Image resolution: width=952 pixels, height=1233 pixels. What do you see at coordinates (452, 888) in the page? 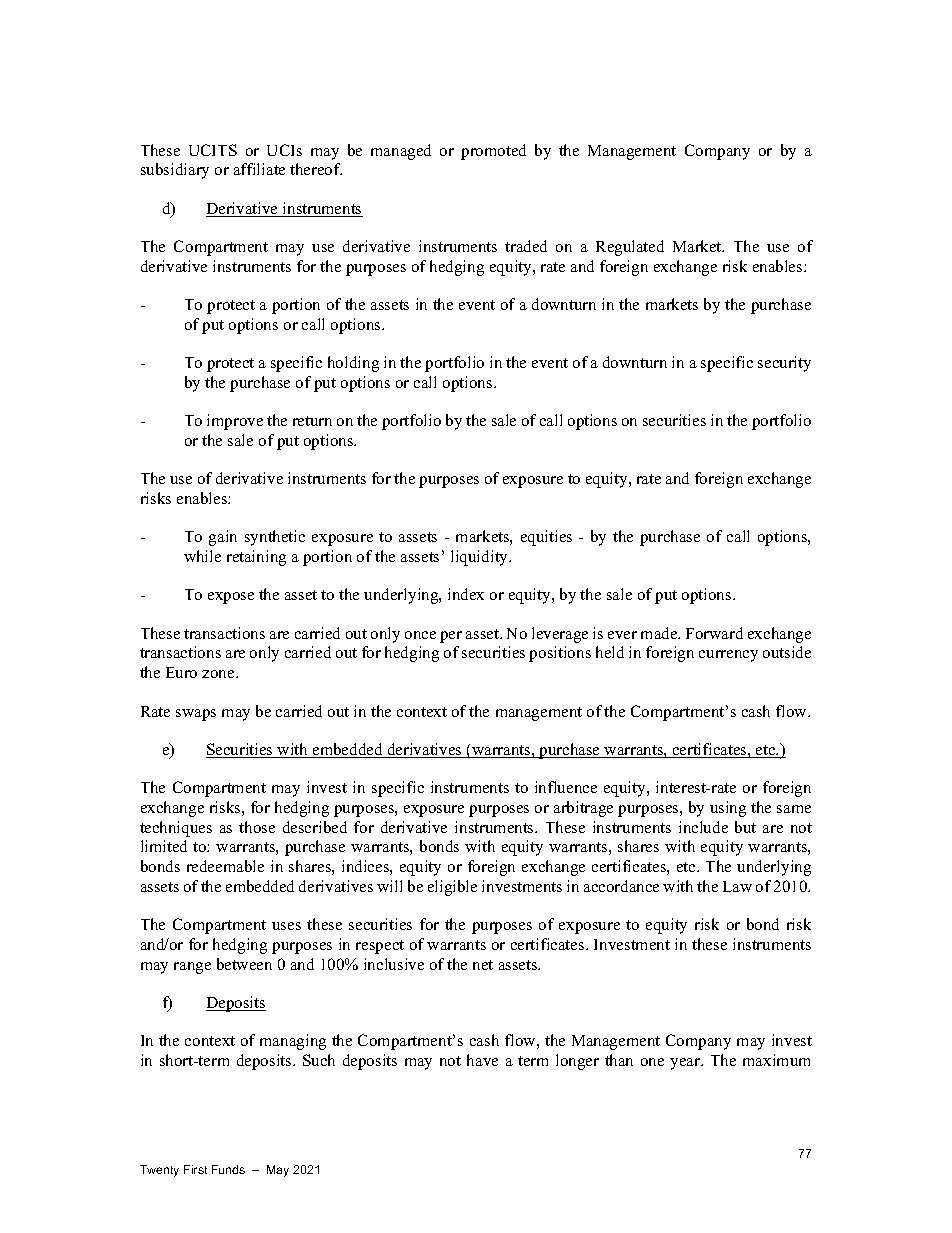
I see `eligible` at bounding box center [452, 888].
